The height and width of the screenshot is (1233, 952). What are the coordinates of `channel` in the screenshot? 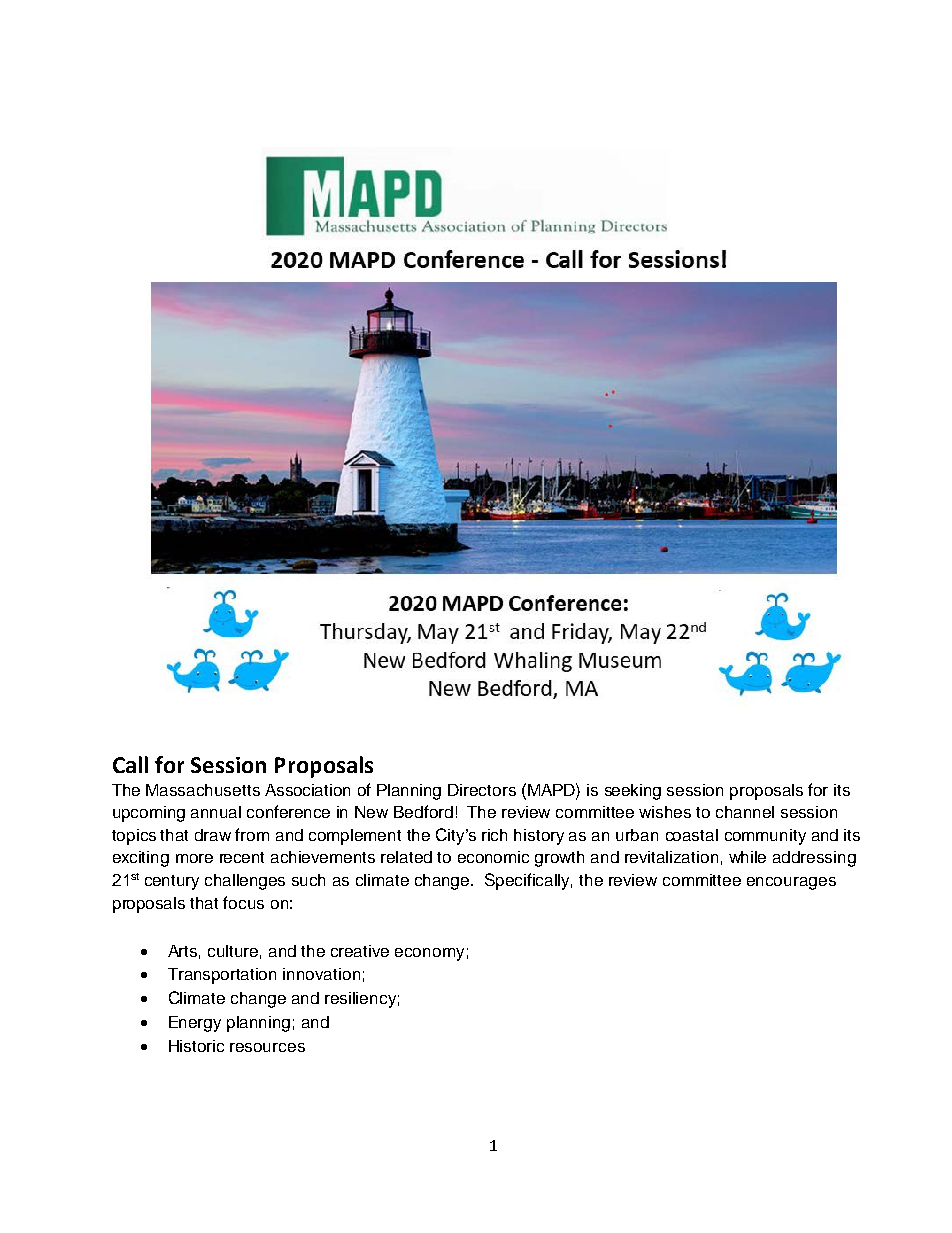 It's located at (745, 812).
